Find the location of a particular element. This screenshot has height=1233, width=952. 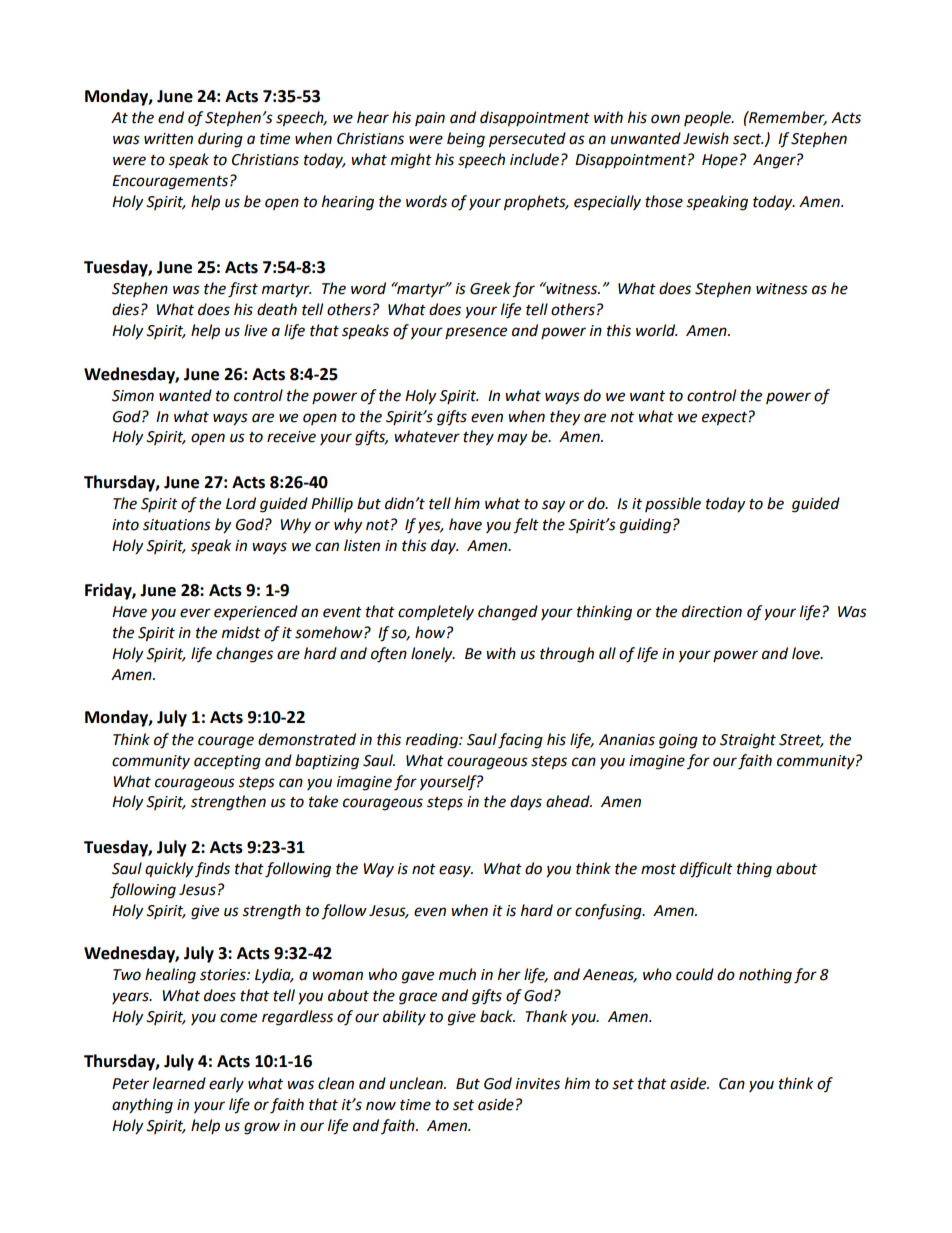

early is located at coordinates (226, 1085).
